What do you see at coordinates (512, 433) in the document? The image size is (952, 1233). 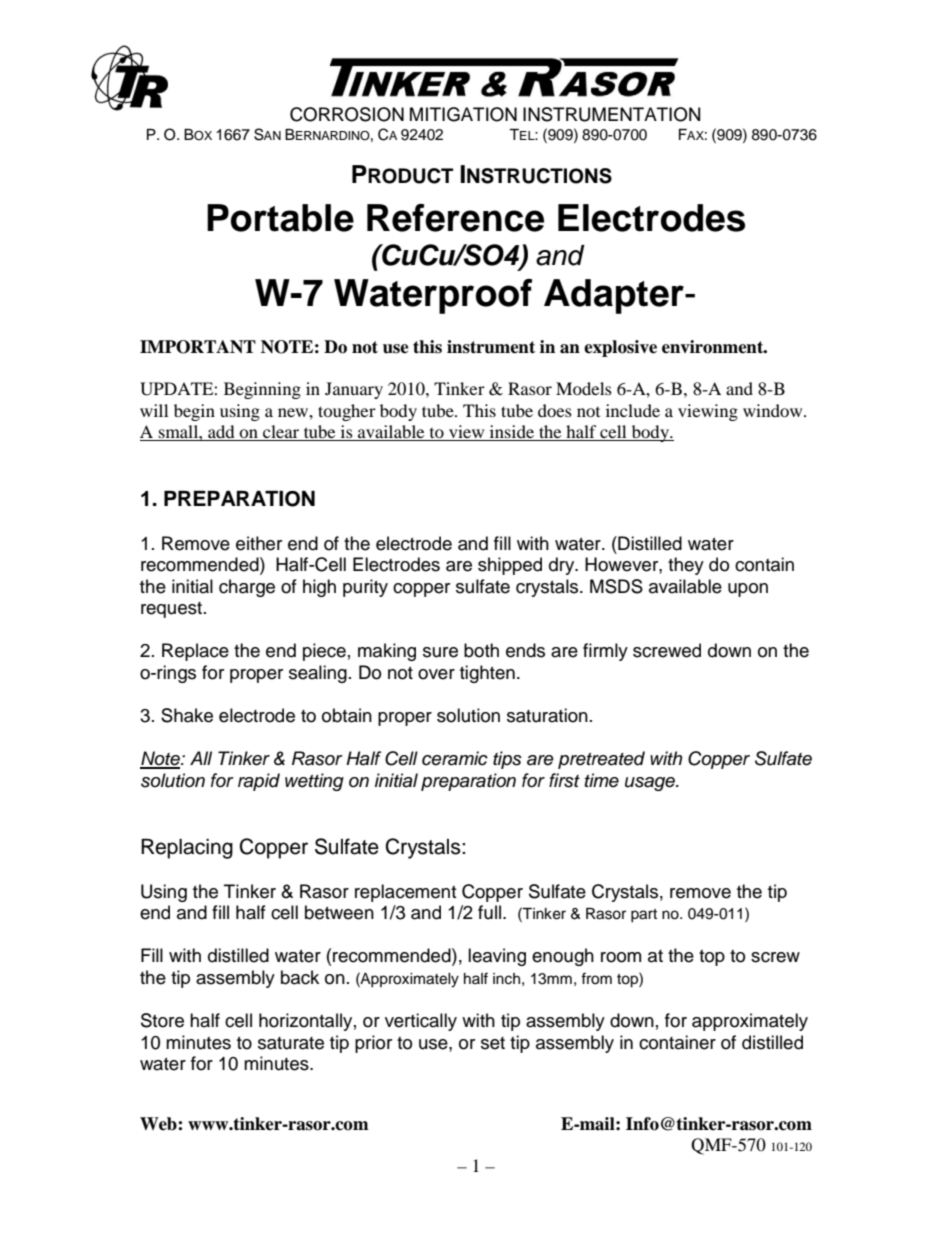 I see `inside` at bounding box center [512, 433].
